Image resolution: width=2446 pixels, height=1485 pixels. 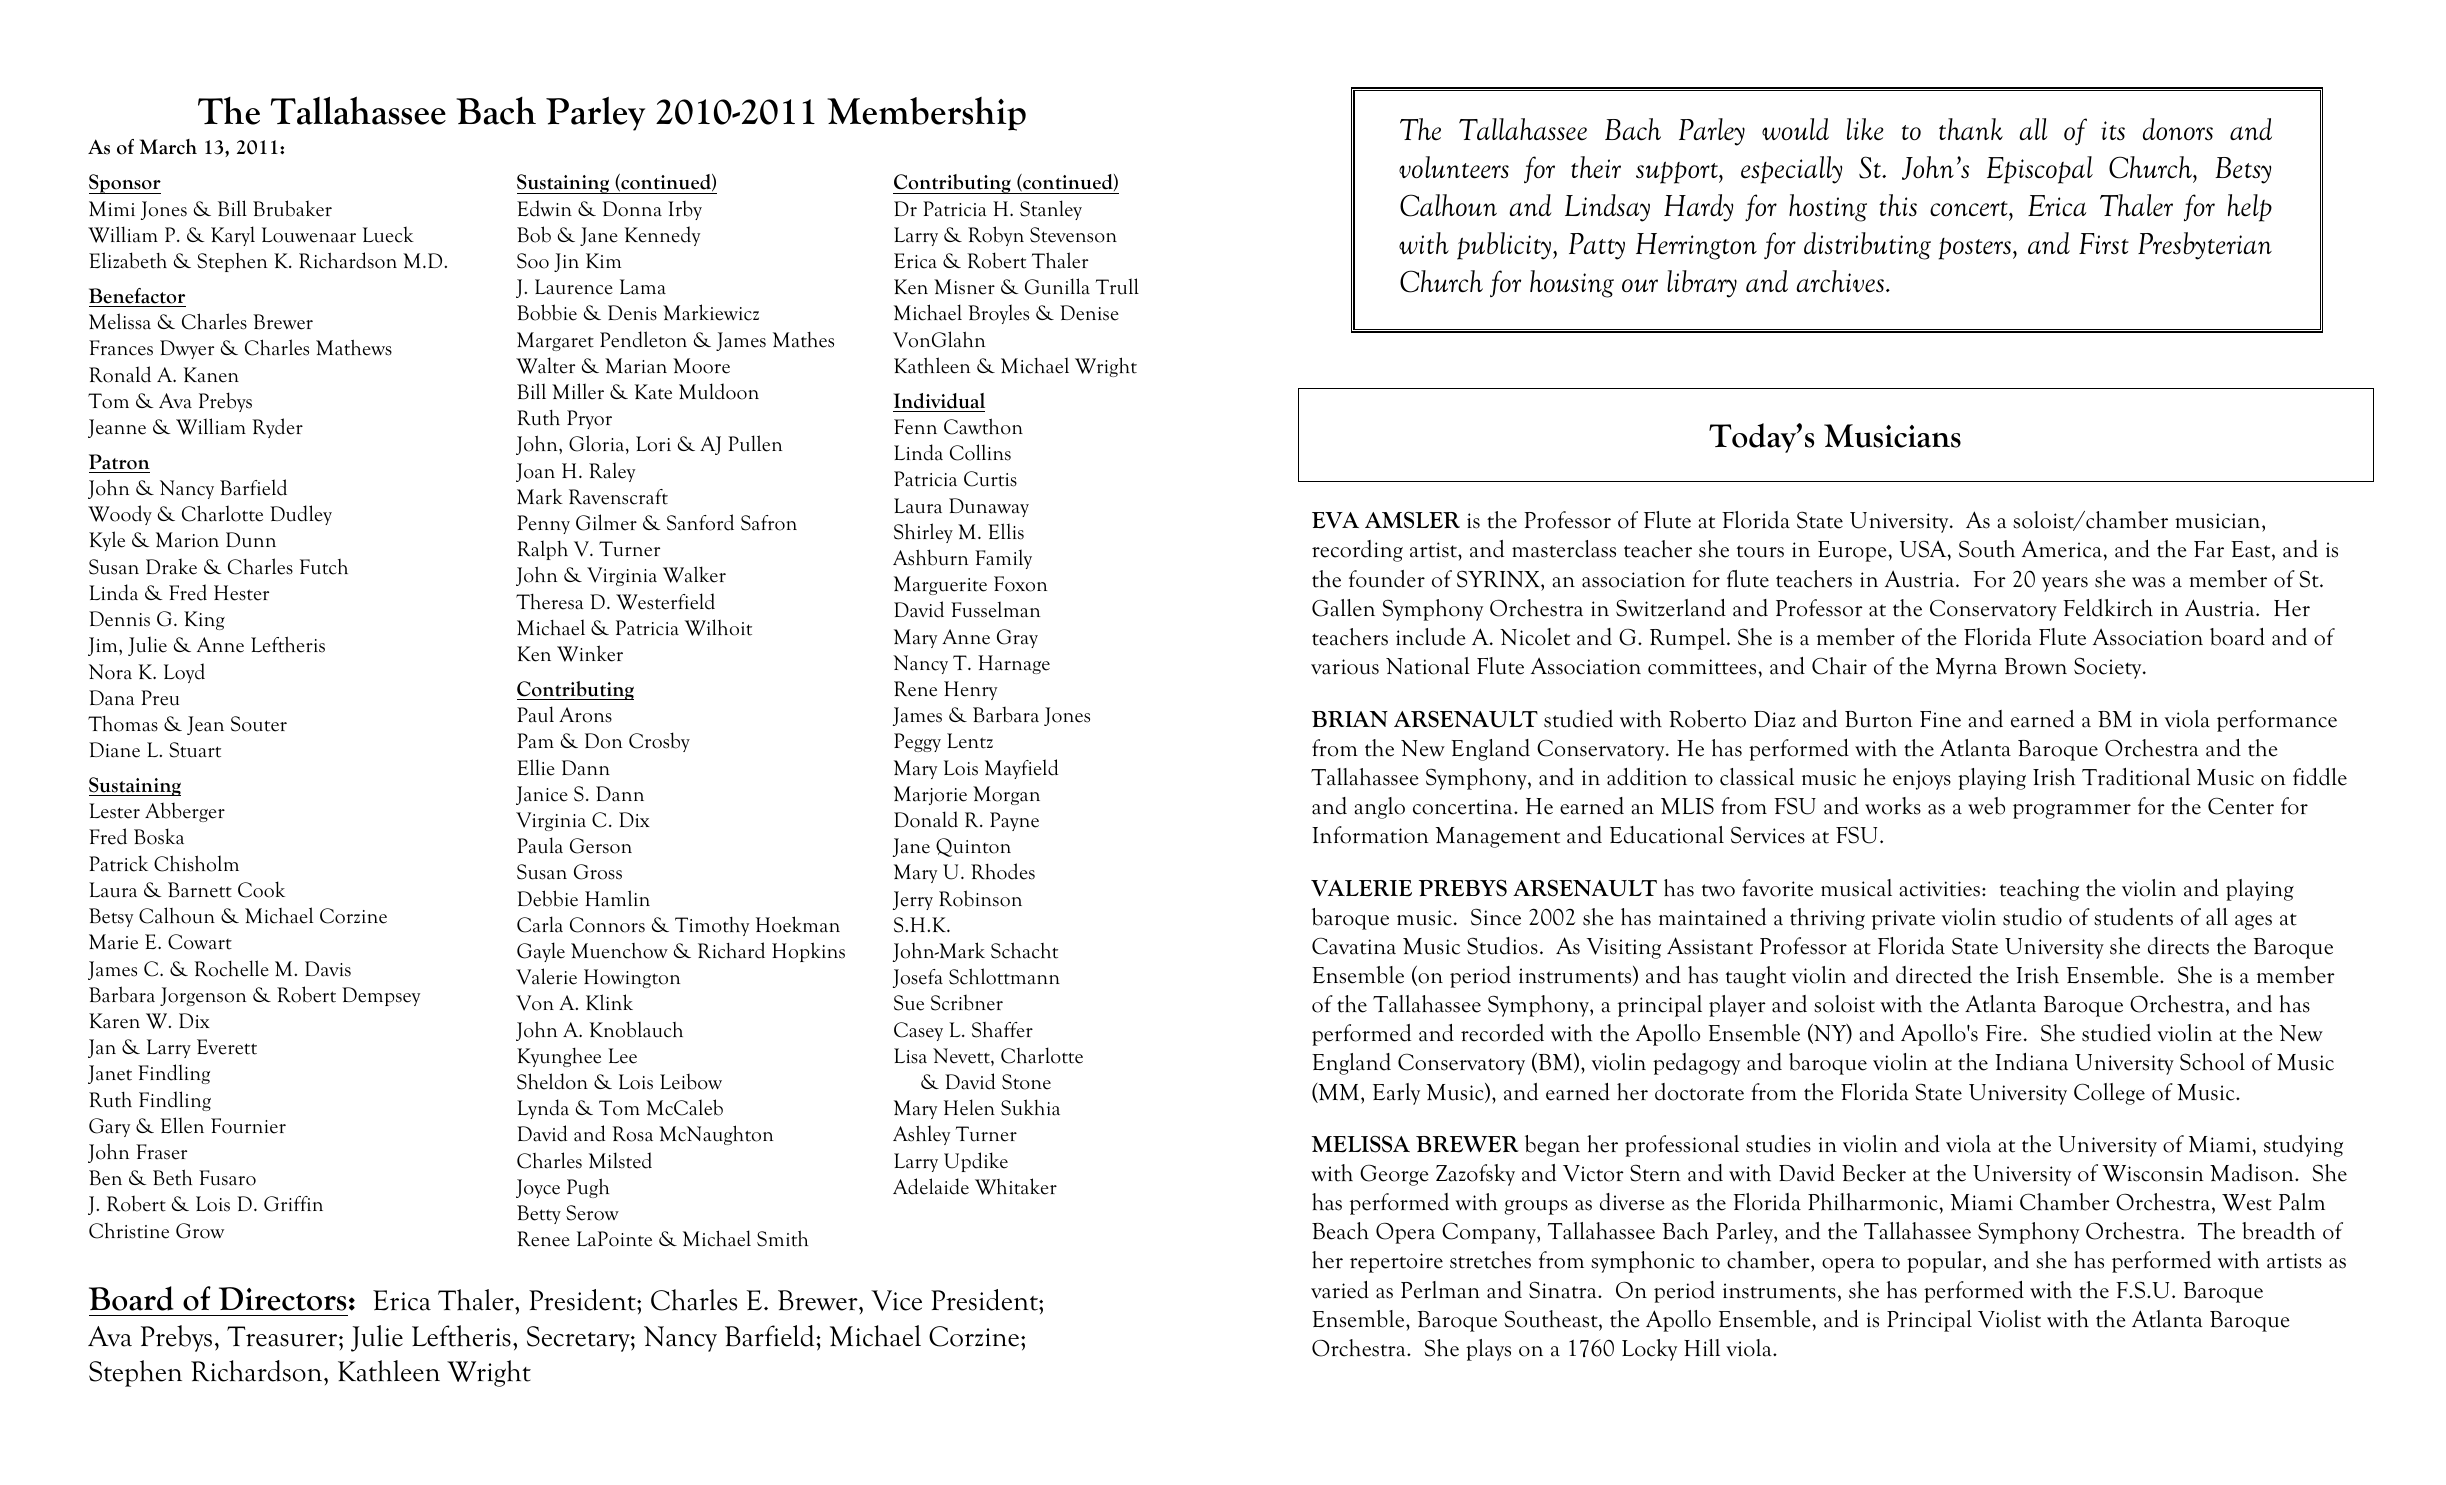 I want to click on BRIAN, so click(x=1350, y=719).
